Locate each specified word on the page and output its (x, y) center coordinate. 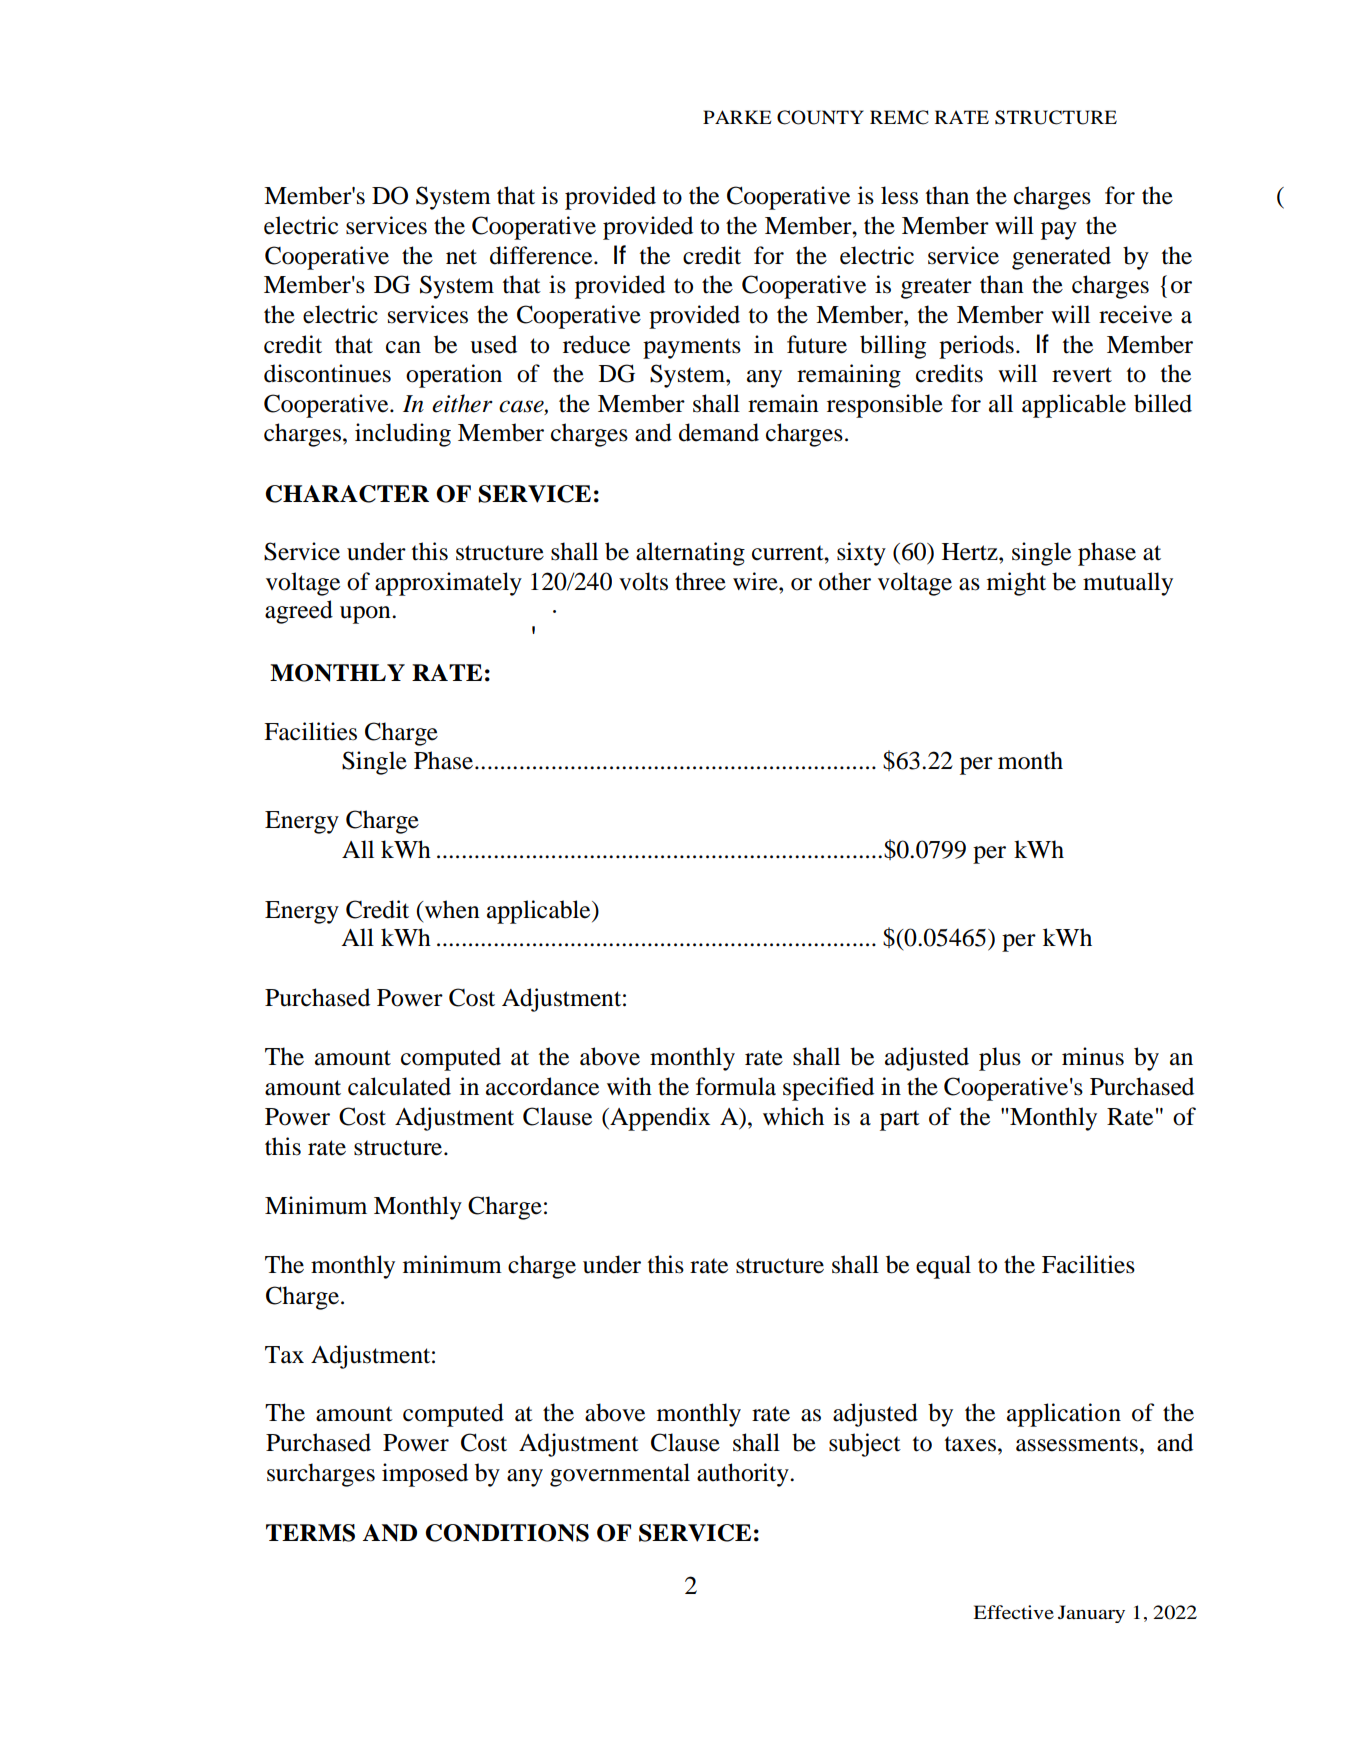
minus (1093, 1056)
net (461, 257)
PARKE (737, 117)
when (451, 909)
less (899, 195)
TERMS (310, 1533)
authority (744, 1475)
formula (736, 1086)
